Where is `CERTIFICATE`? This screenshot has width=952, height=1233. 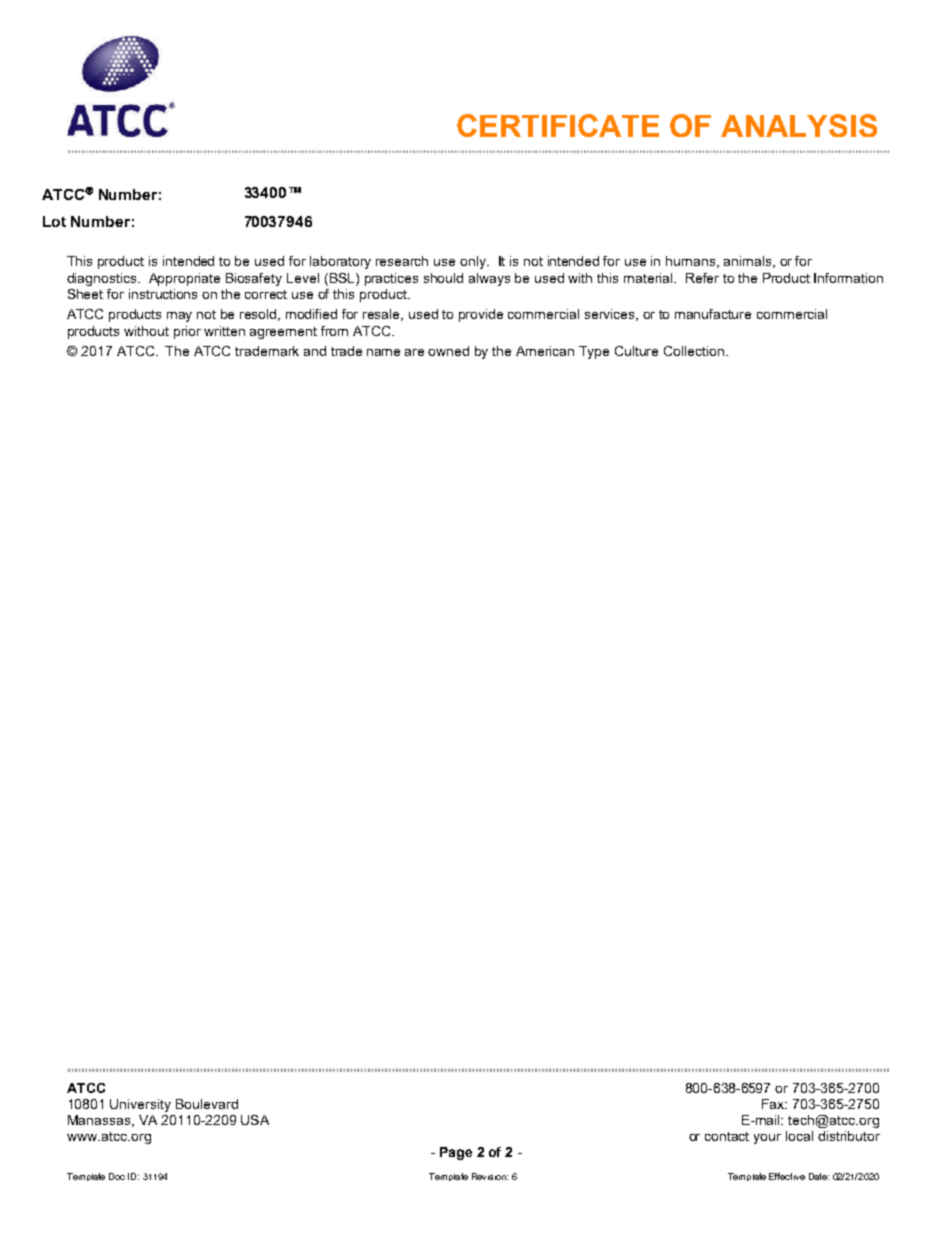 CERTIFICATE is located at coordinates (558, 125).
